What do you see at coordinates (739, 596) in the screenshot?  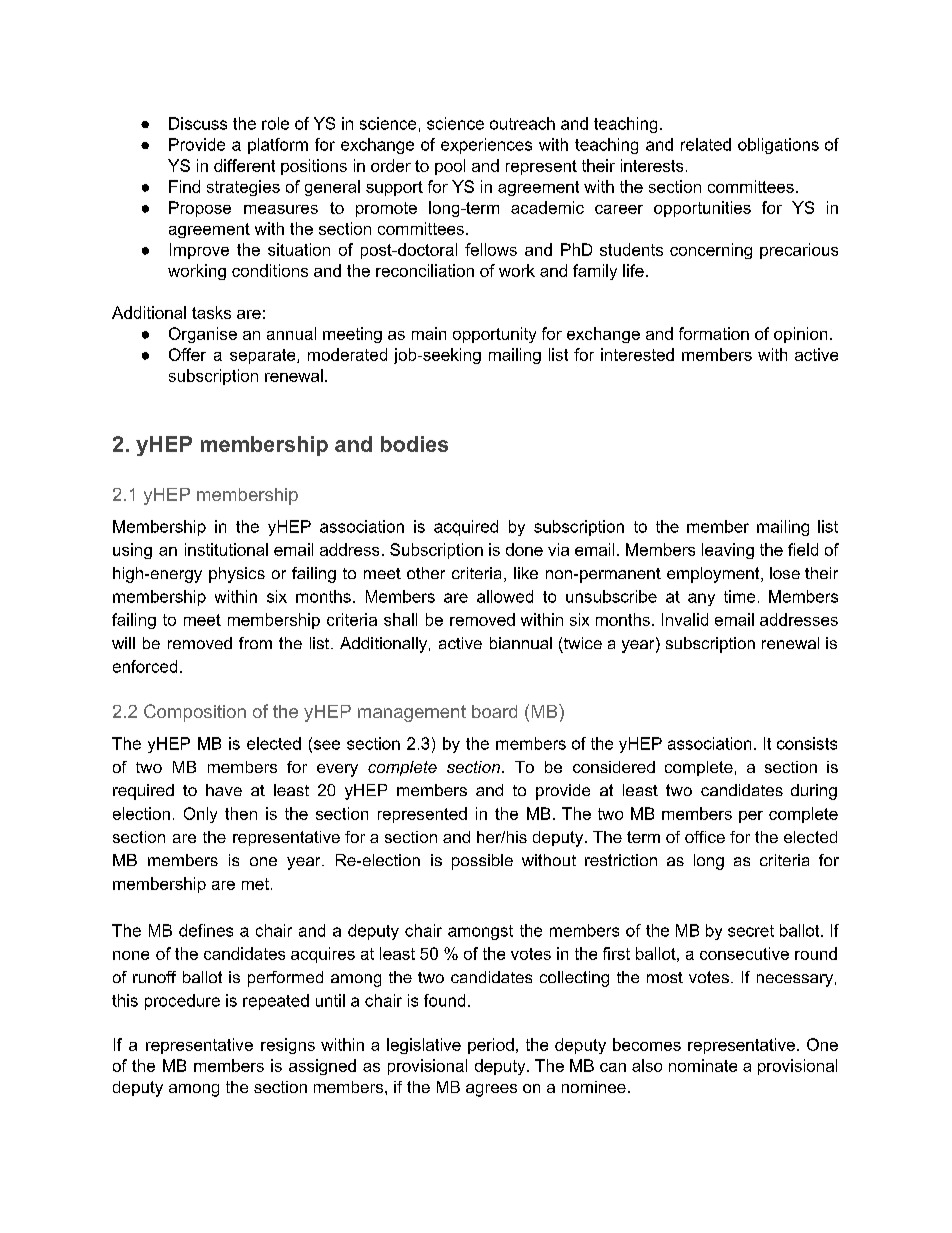 I see `time` at bounding box center [739, 596].
